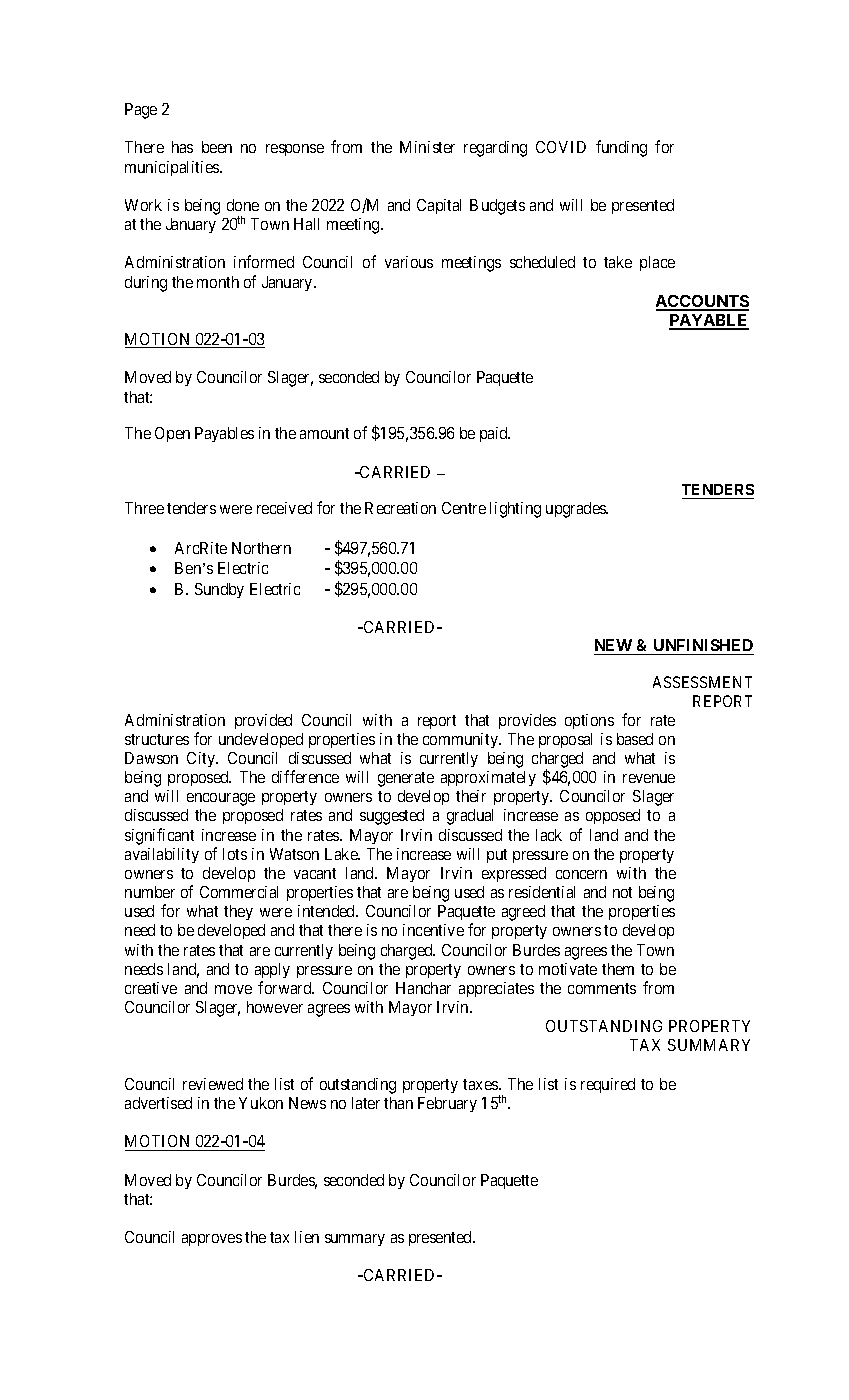 The height and width of the document is (1400, 849). I want to click on they, so click(238, 912).
